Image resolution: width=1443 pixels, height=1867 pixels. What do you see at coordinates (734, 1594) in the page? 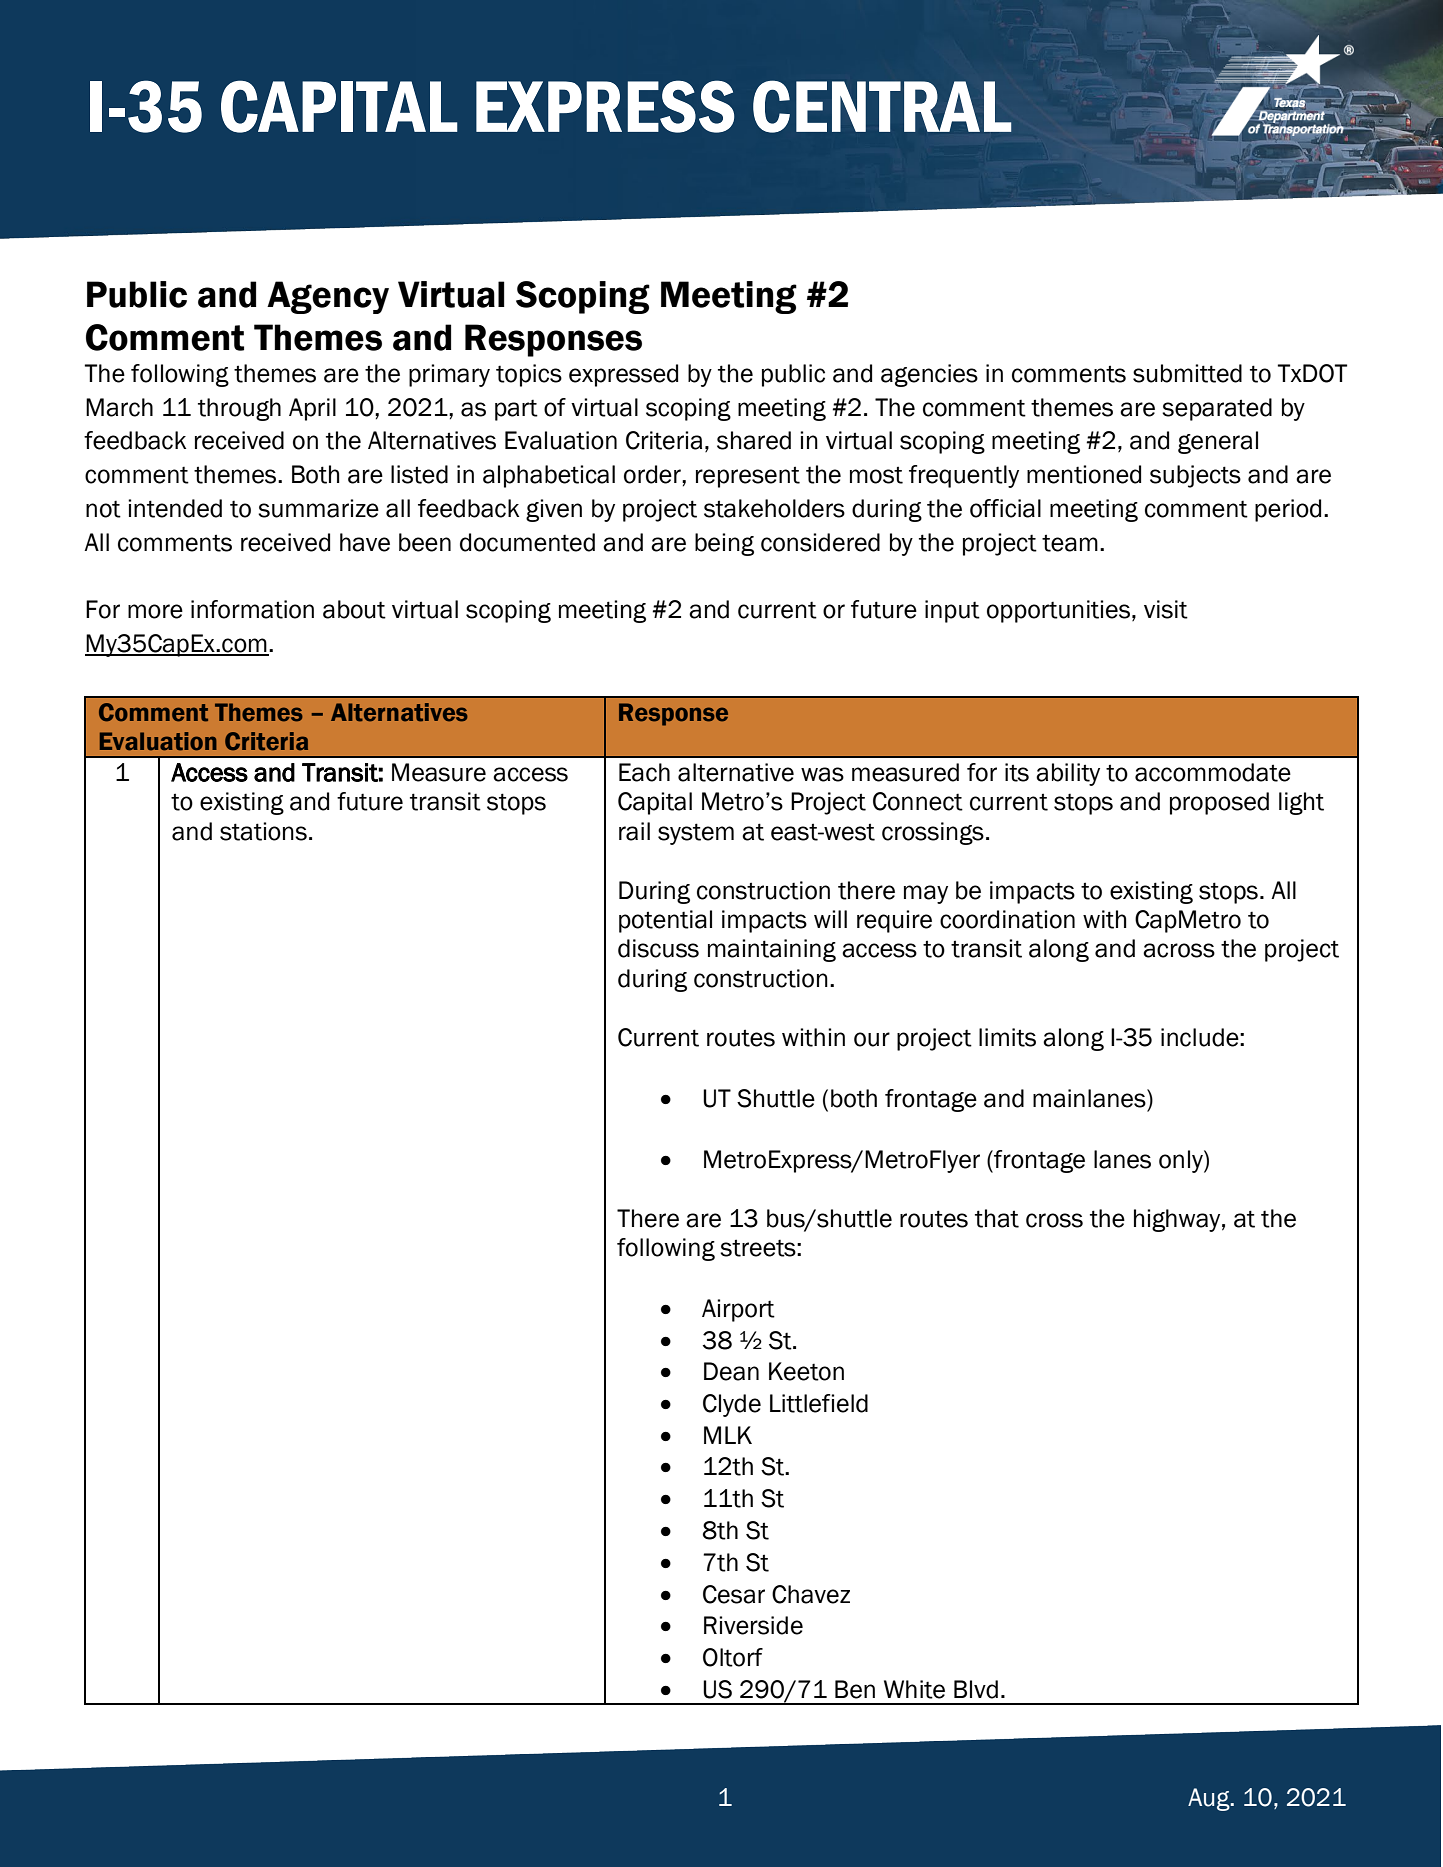
I see `Cesar` at bounding box center [734, 1594].
